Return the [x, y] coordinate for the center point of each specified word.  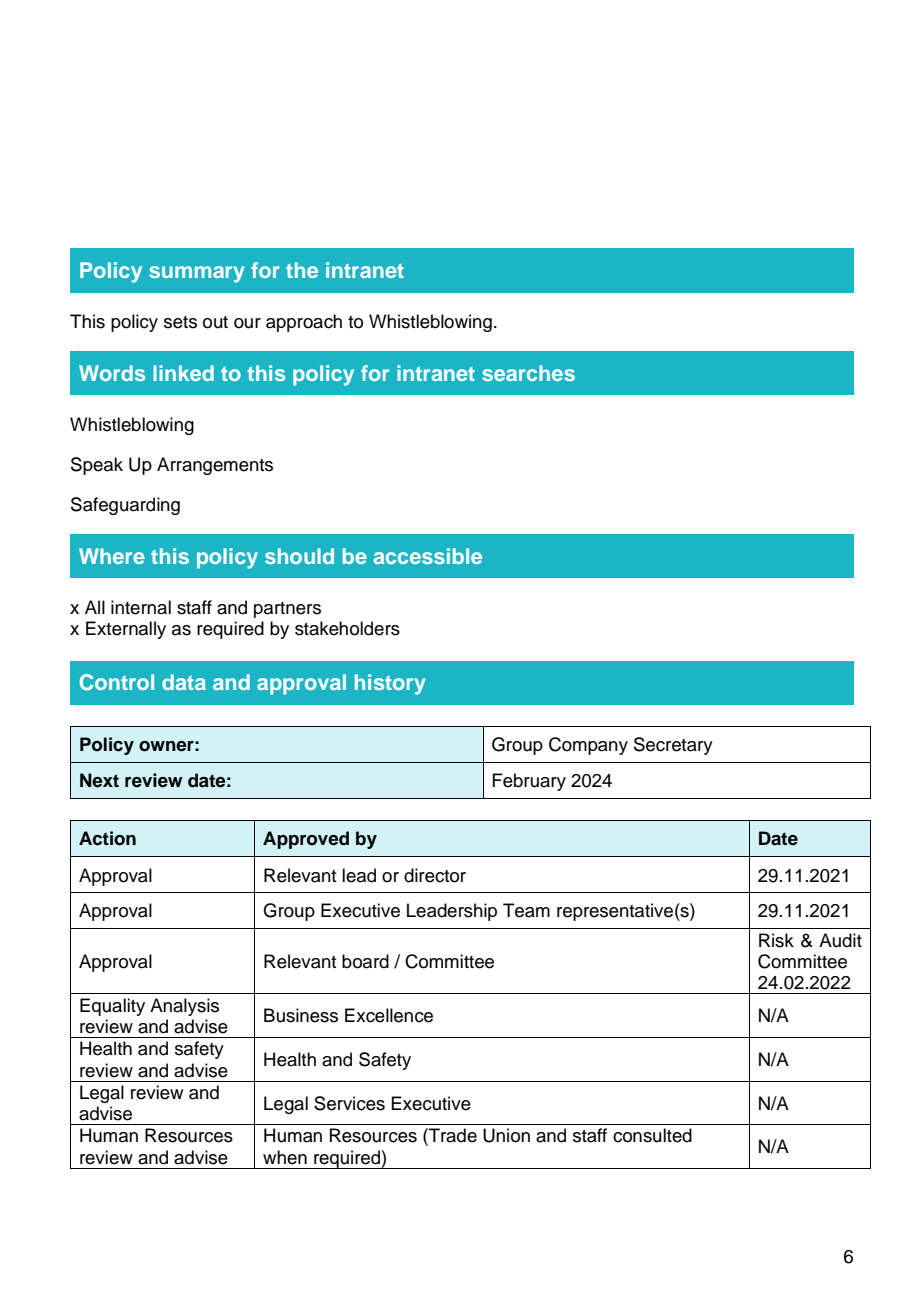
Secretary [673, 746]
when [285, 1157]
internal [141, 607]
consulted [652, 1135]
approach [304, 323]
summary [196, 274]
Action [107, 838]
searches [528, 373]
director [435, 875]
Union [506, 1135]
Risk [776, 940]
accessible [428, 556]
